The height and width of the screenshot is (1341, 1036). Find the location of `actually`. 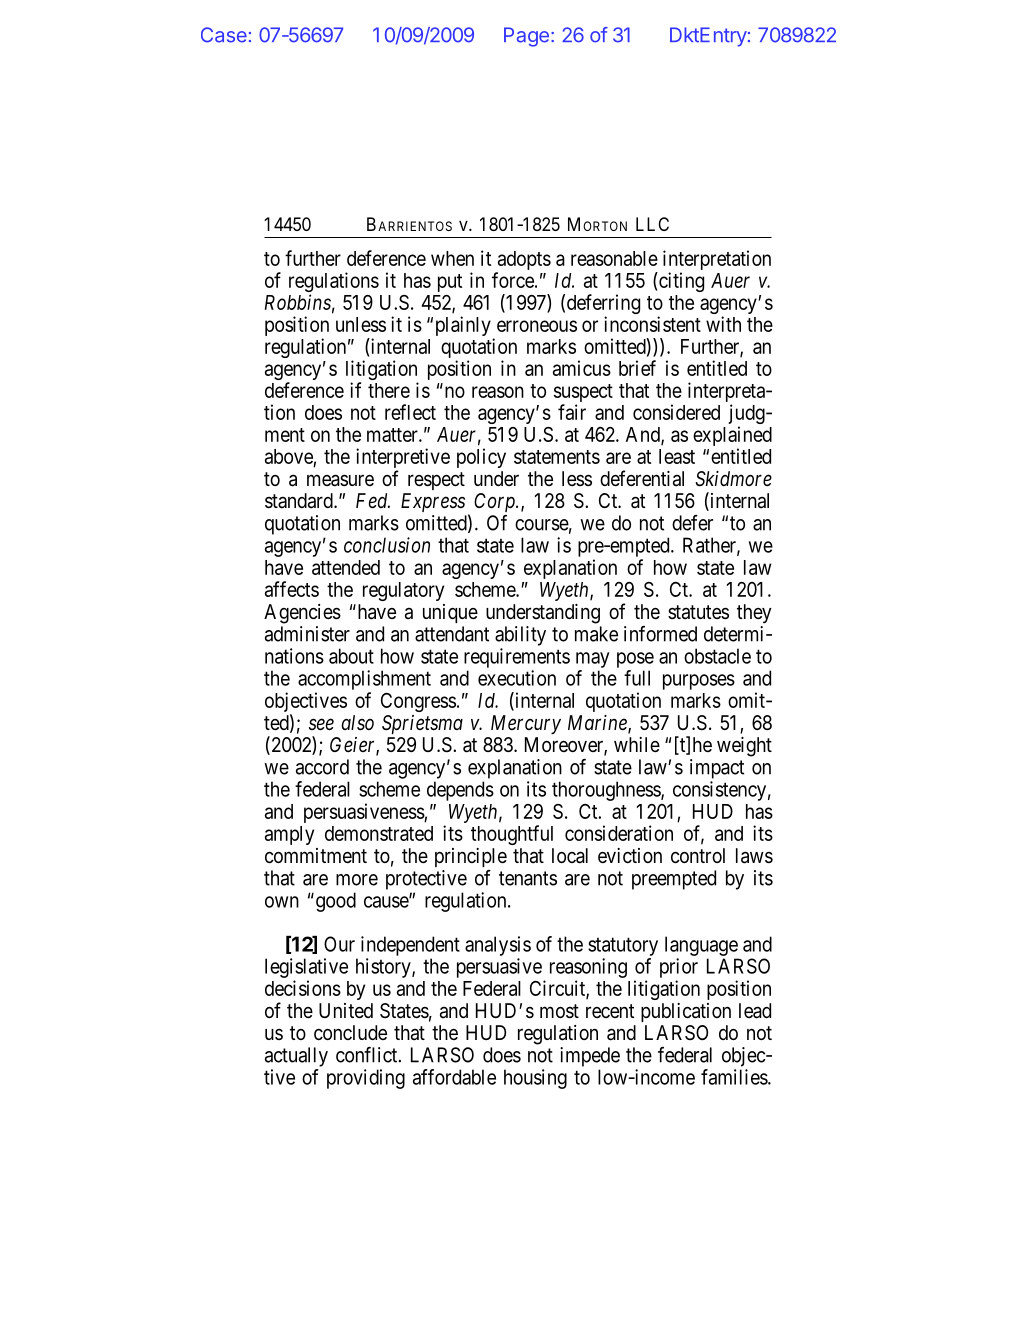

actually is located at coordinates (296, 1057).
